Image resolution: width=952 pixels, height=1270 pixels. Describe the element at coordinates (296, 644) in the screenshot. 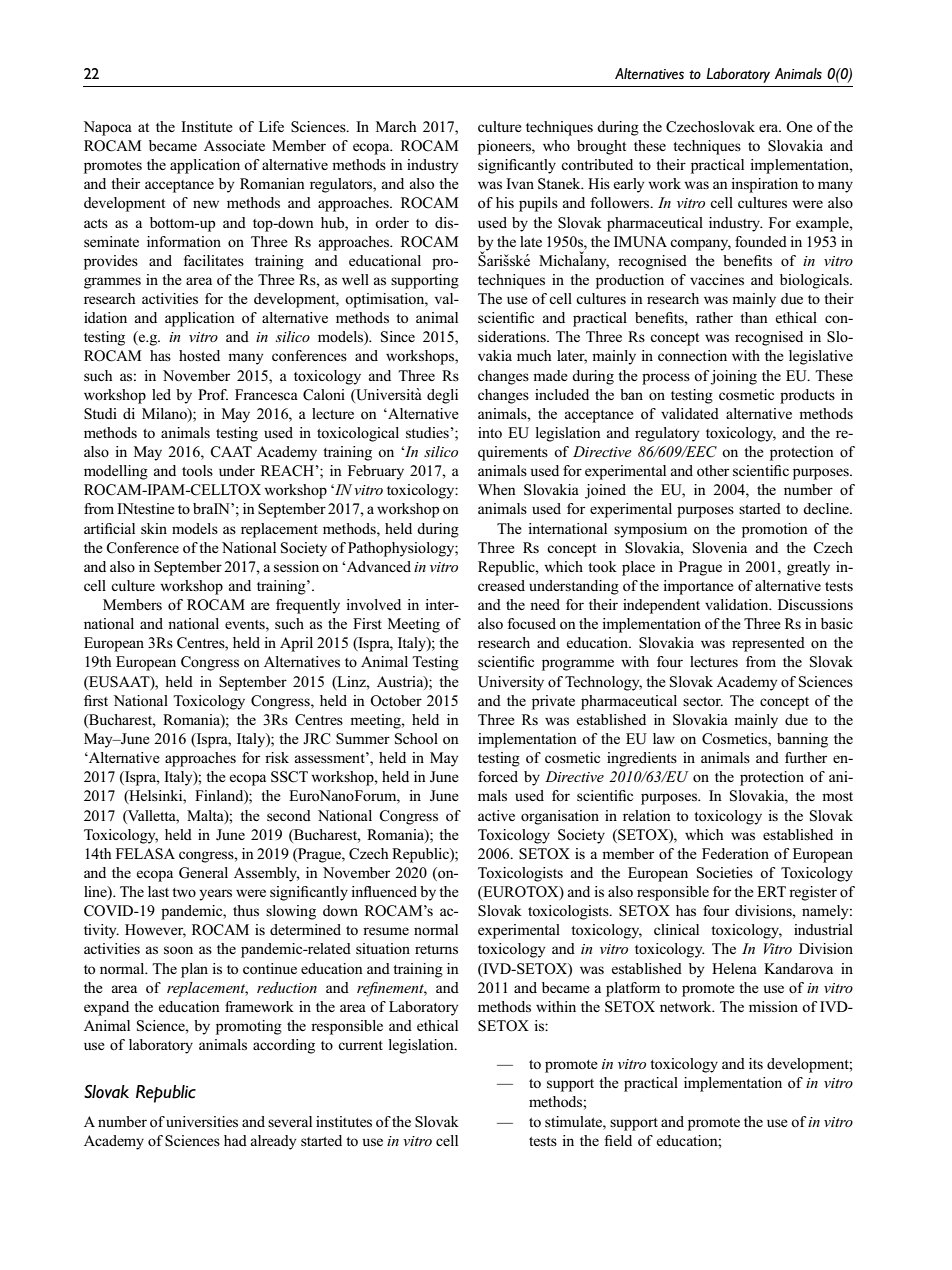

I see `April` at that location.
